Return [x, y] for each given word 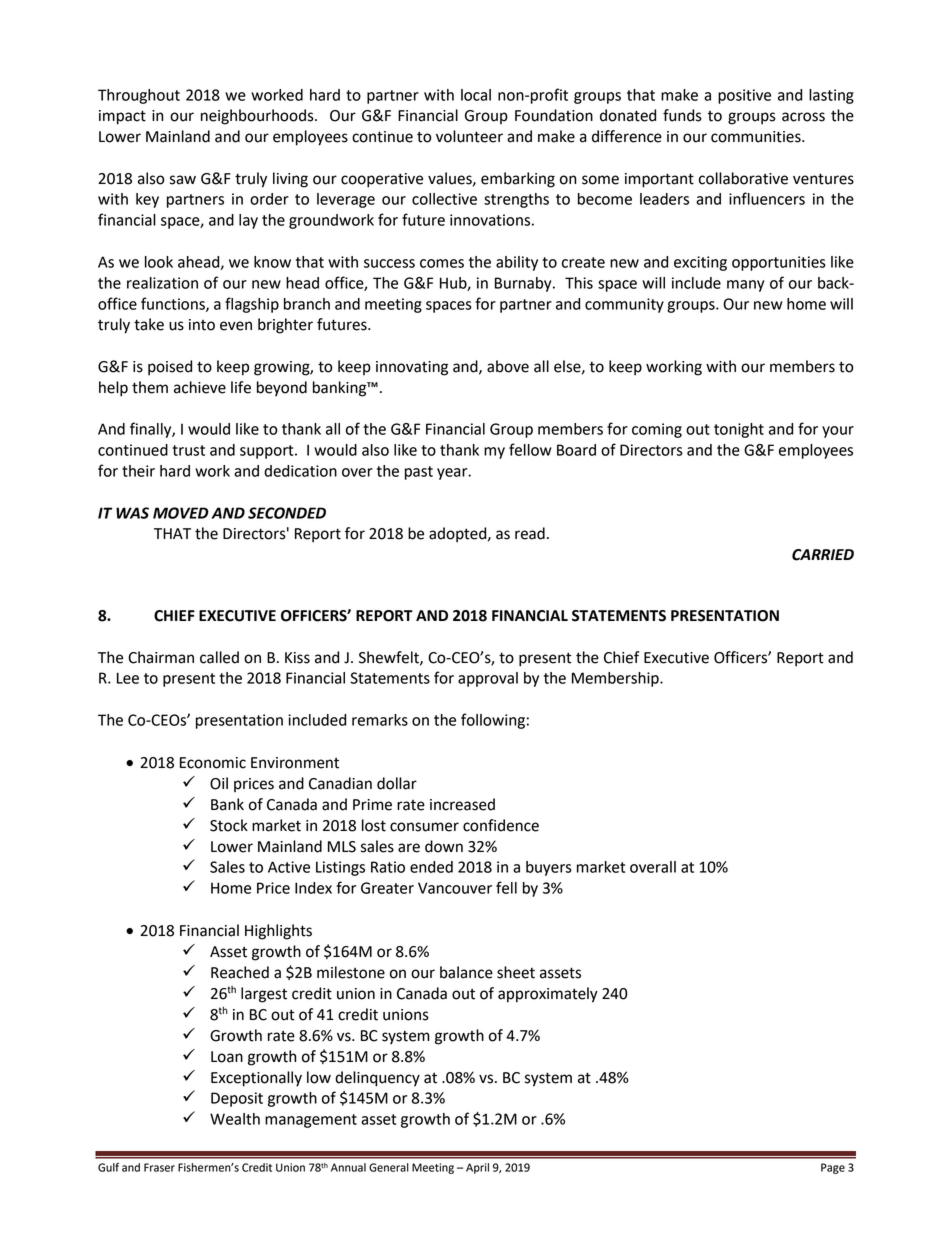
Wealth [235, 1119]
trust [188, 450]
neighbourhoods [258, 117]
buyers [549, 868]
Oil [219, 783]
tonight [739, 430]
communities [757, 137]
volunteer [469, 136]
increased [462, 804]
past [419, 473]
